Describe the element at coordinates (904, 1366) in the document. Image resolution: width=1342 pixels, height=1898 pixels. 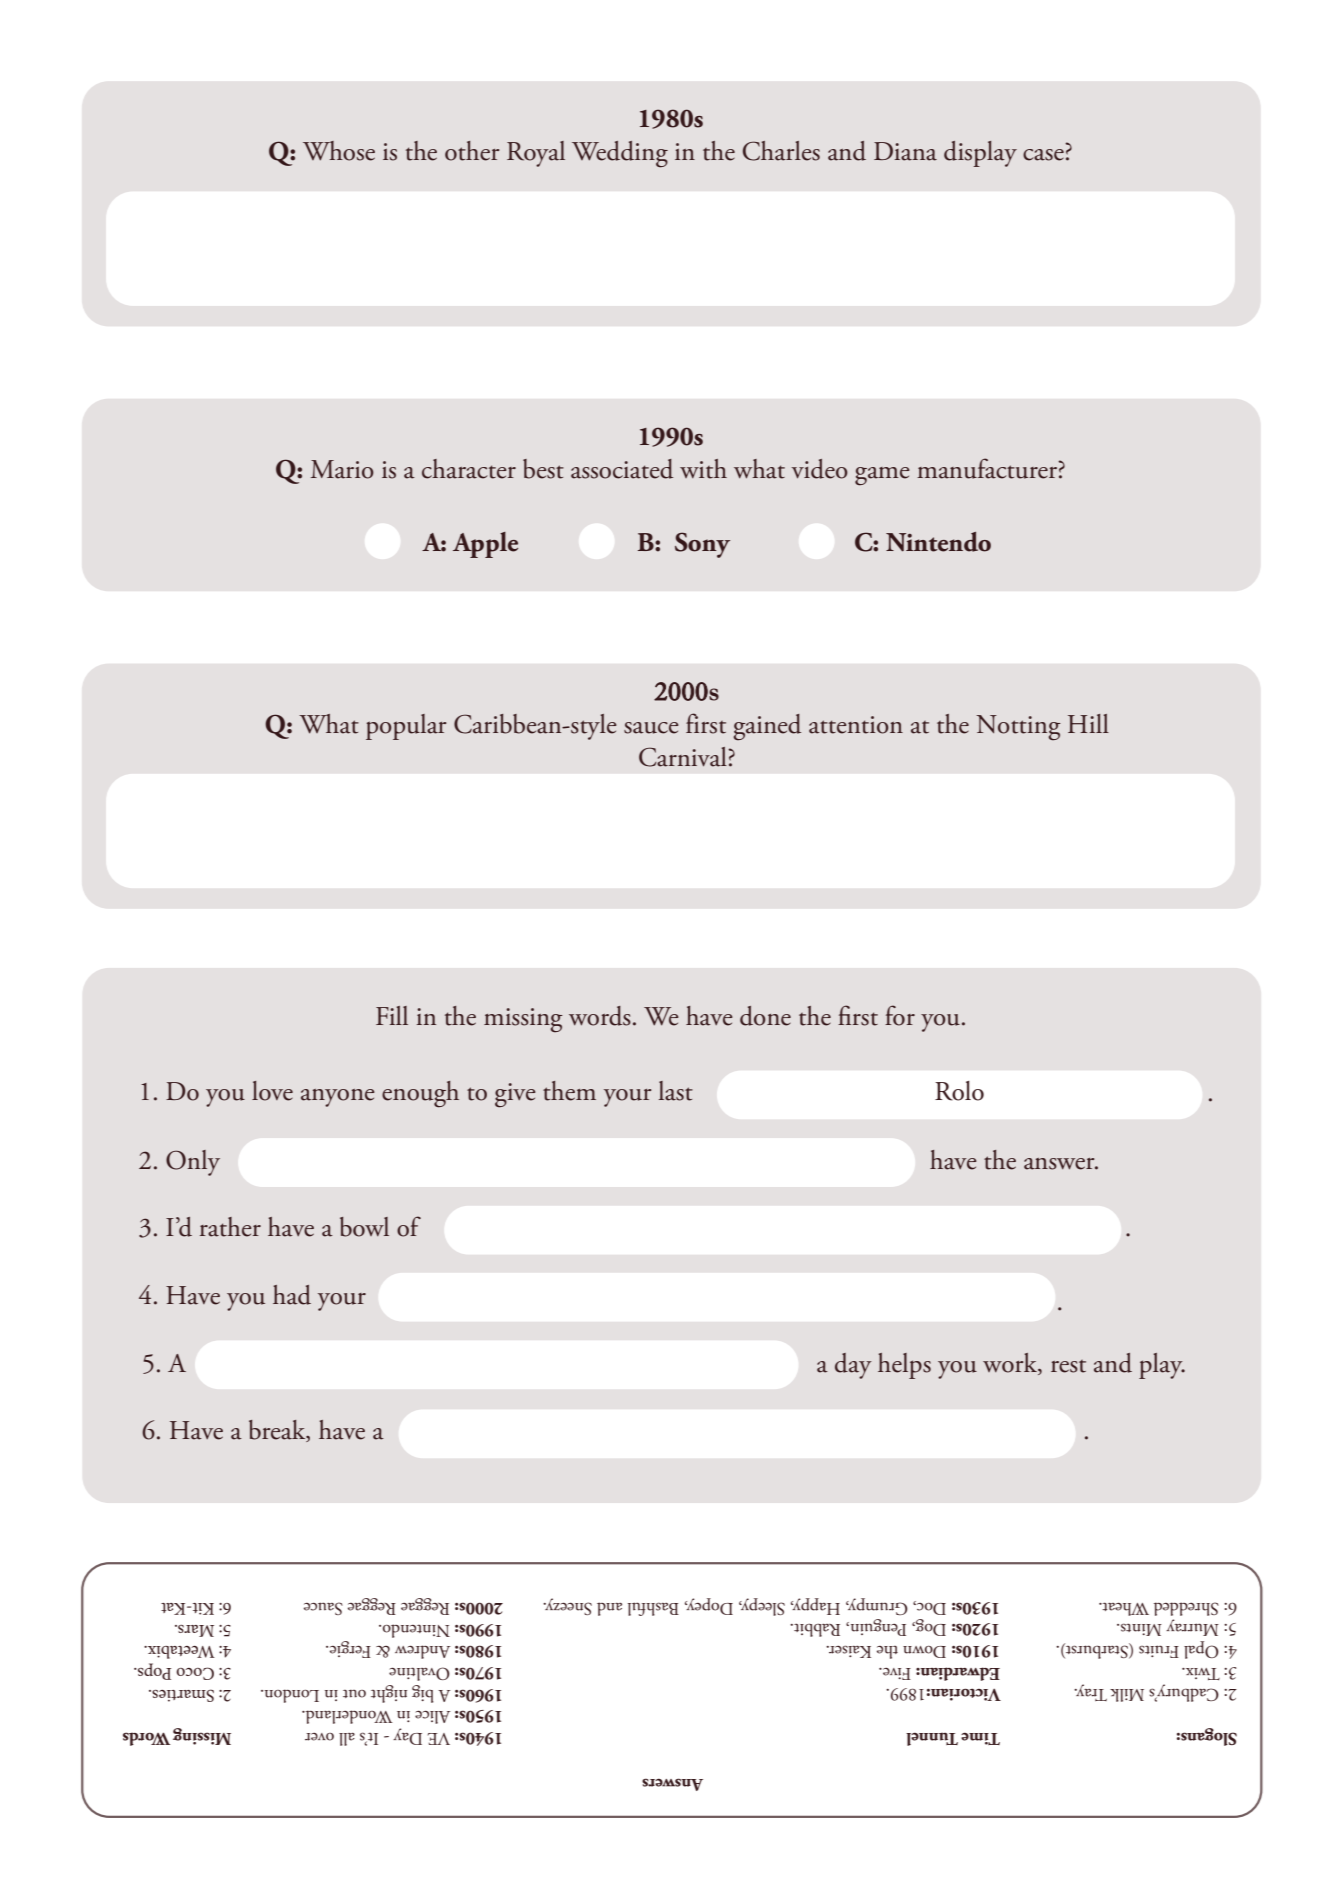
I see `helps` at that location.
